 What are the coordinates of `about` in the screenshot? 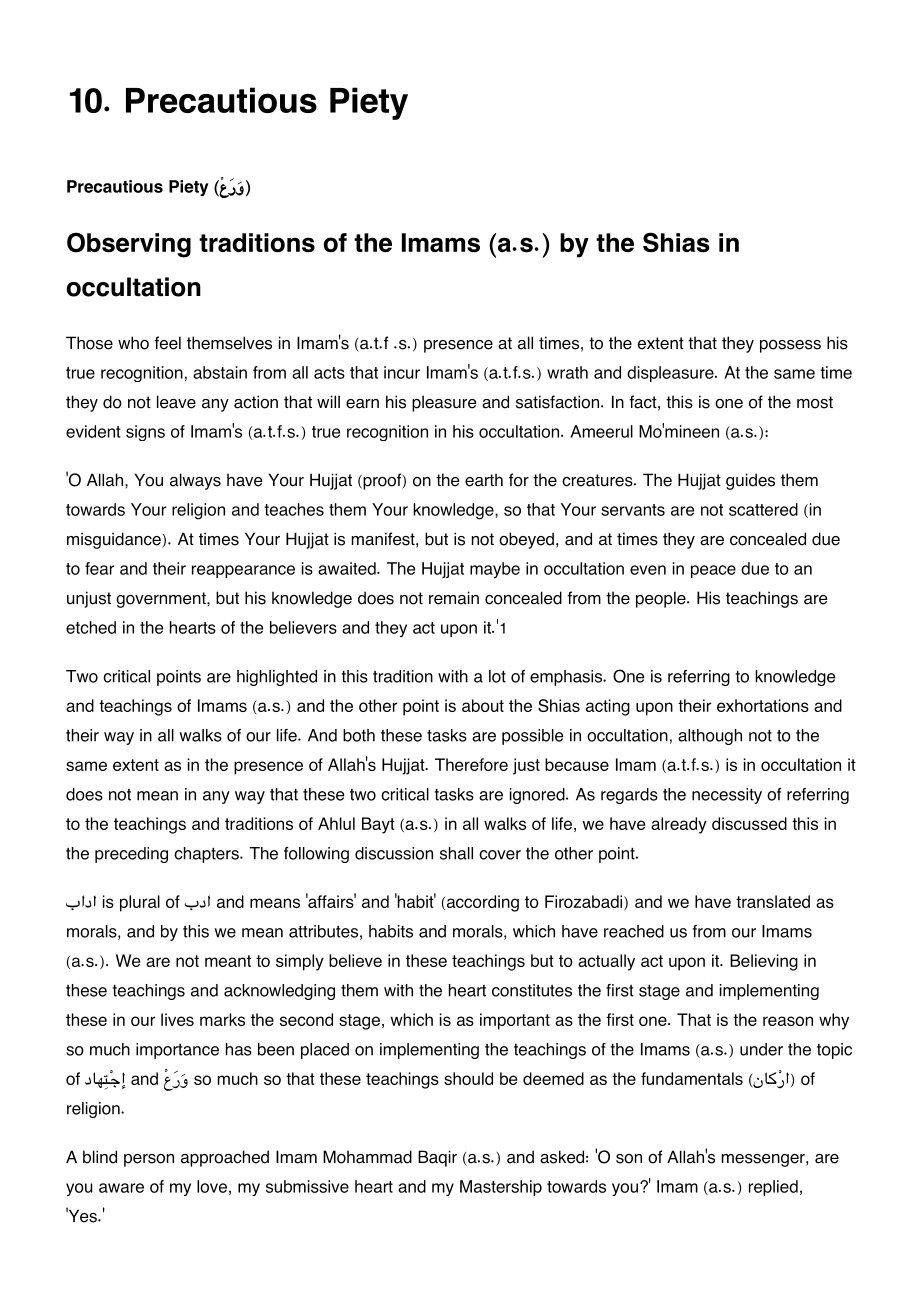 It's located at (483, 705).
